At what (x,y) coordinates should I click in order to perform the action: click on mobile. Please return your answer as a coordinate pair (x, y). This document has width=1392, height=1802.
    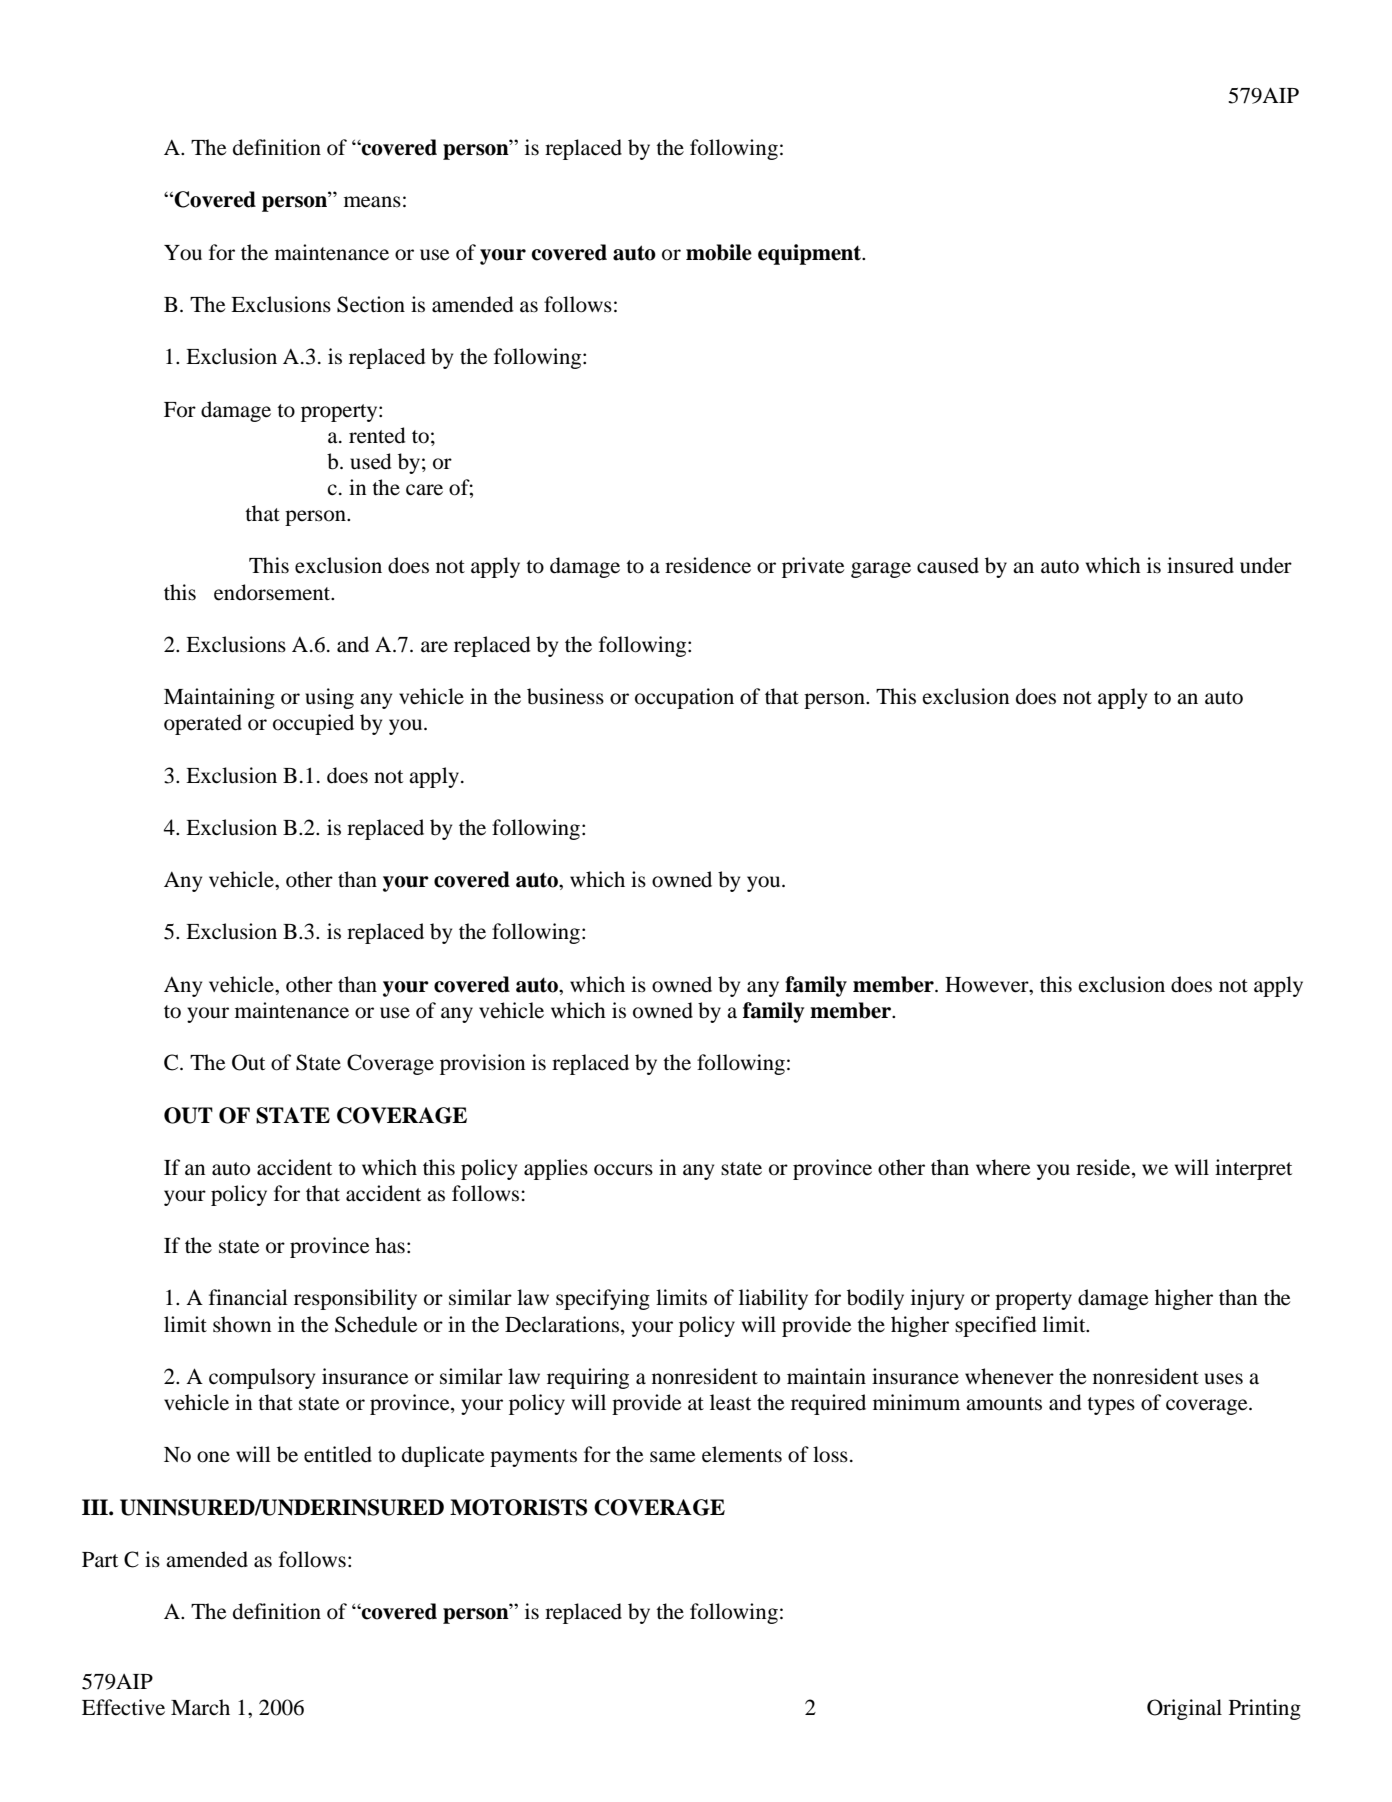
    Looking at the image, I should click on (719, 252).
